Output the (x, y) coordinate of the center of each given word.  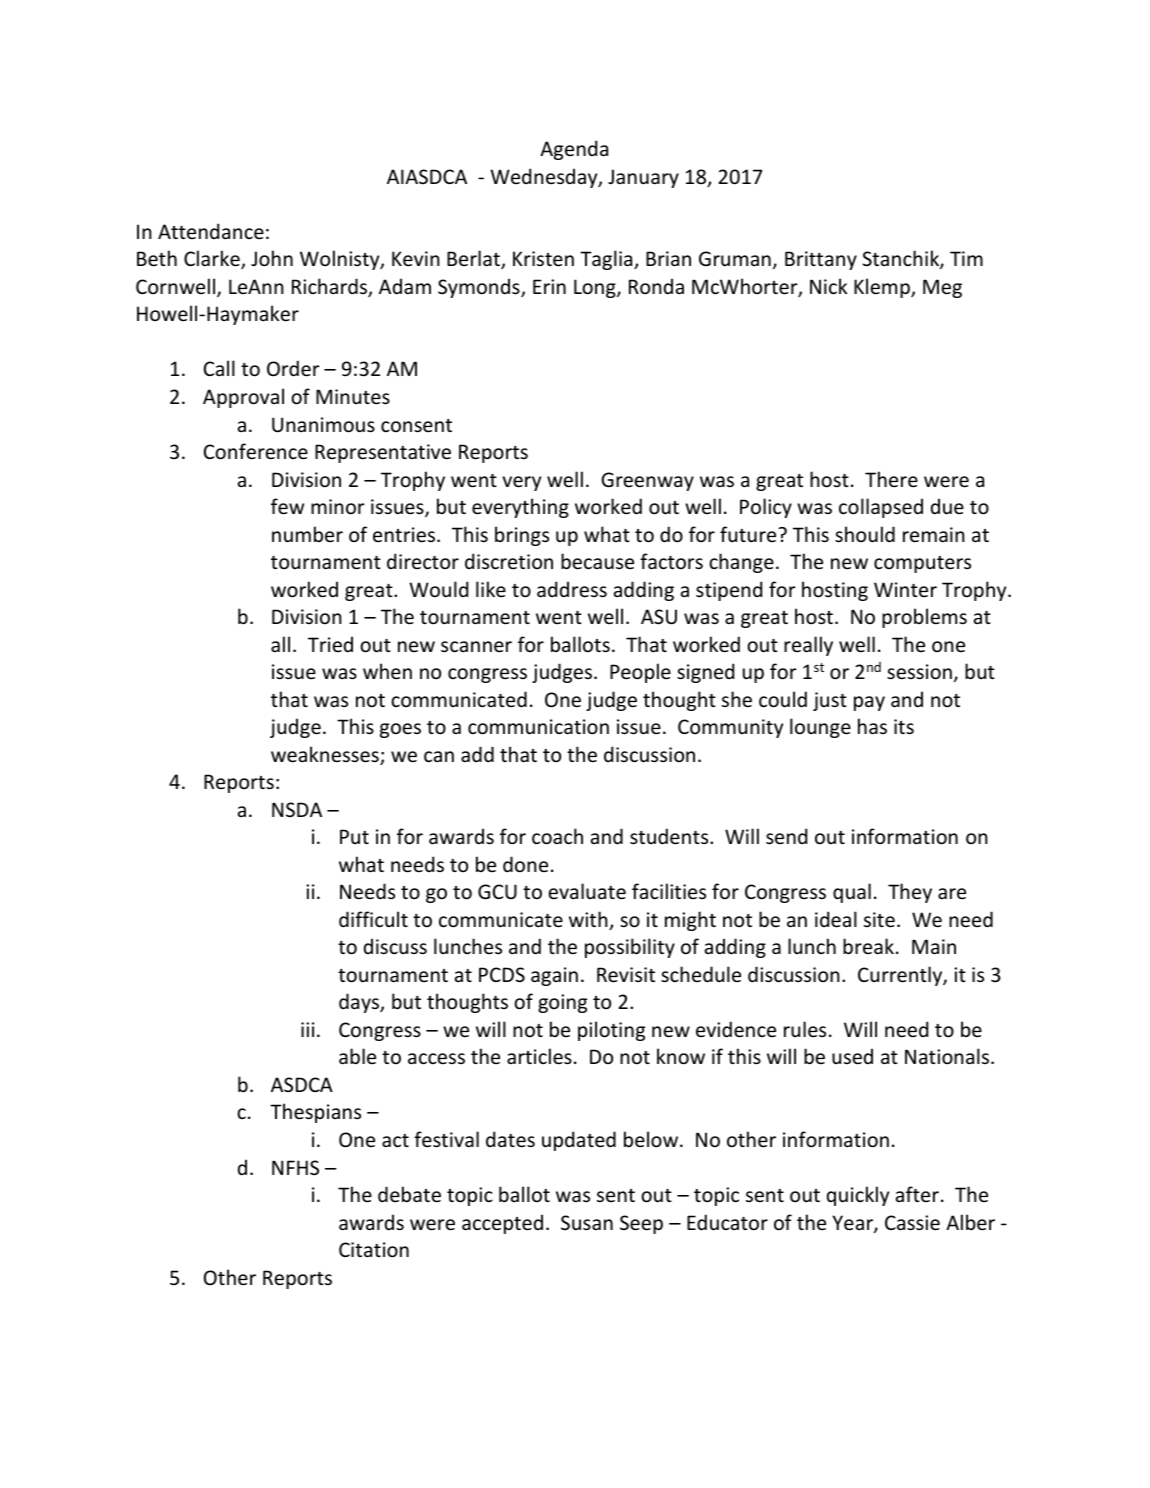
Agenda (574, 150)
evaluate (587, 891)
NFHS (295, 1168)
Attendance (211, 231)
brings (522, 536)
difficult (373, 919)
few (287, 506)
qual (852, 893)
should (865, 534)
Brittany (821, 260)
